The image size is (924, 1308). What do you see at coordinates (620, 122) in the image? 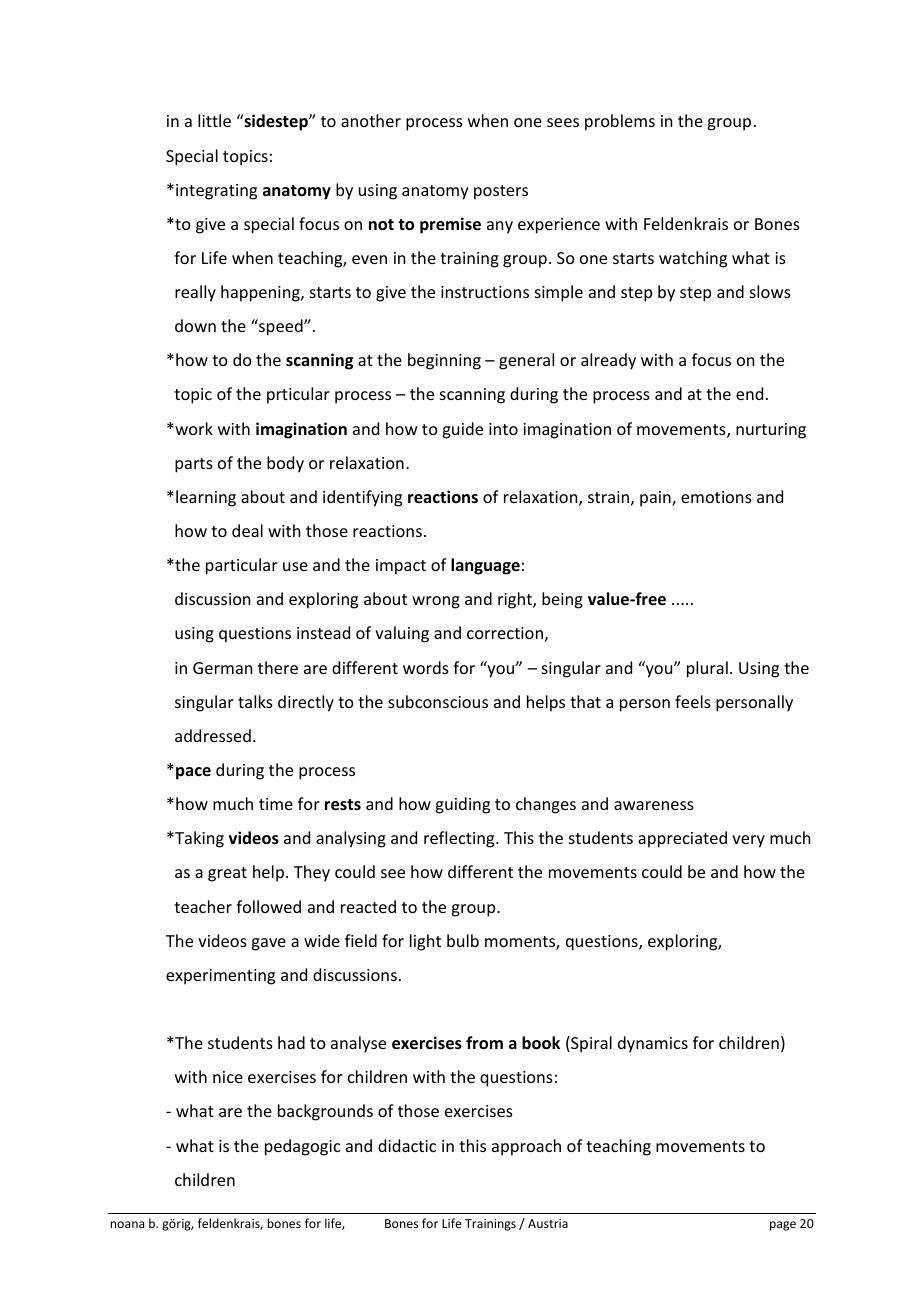
I see `problems` at bounding box center [620, 122].
